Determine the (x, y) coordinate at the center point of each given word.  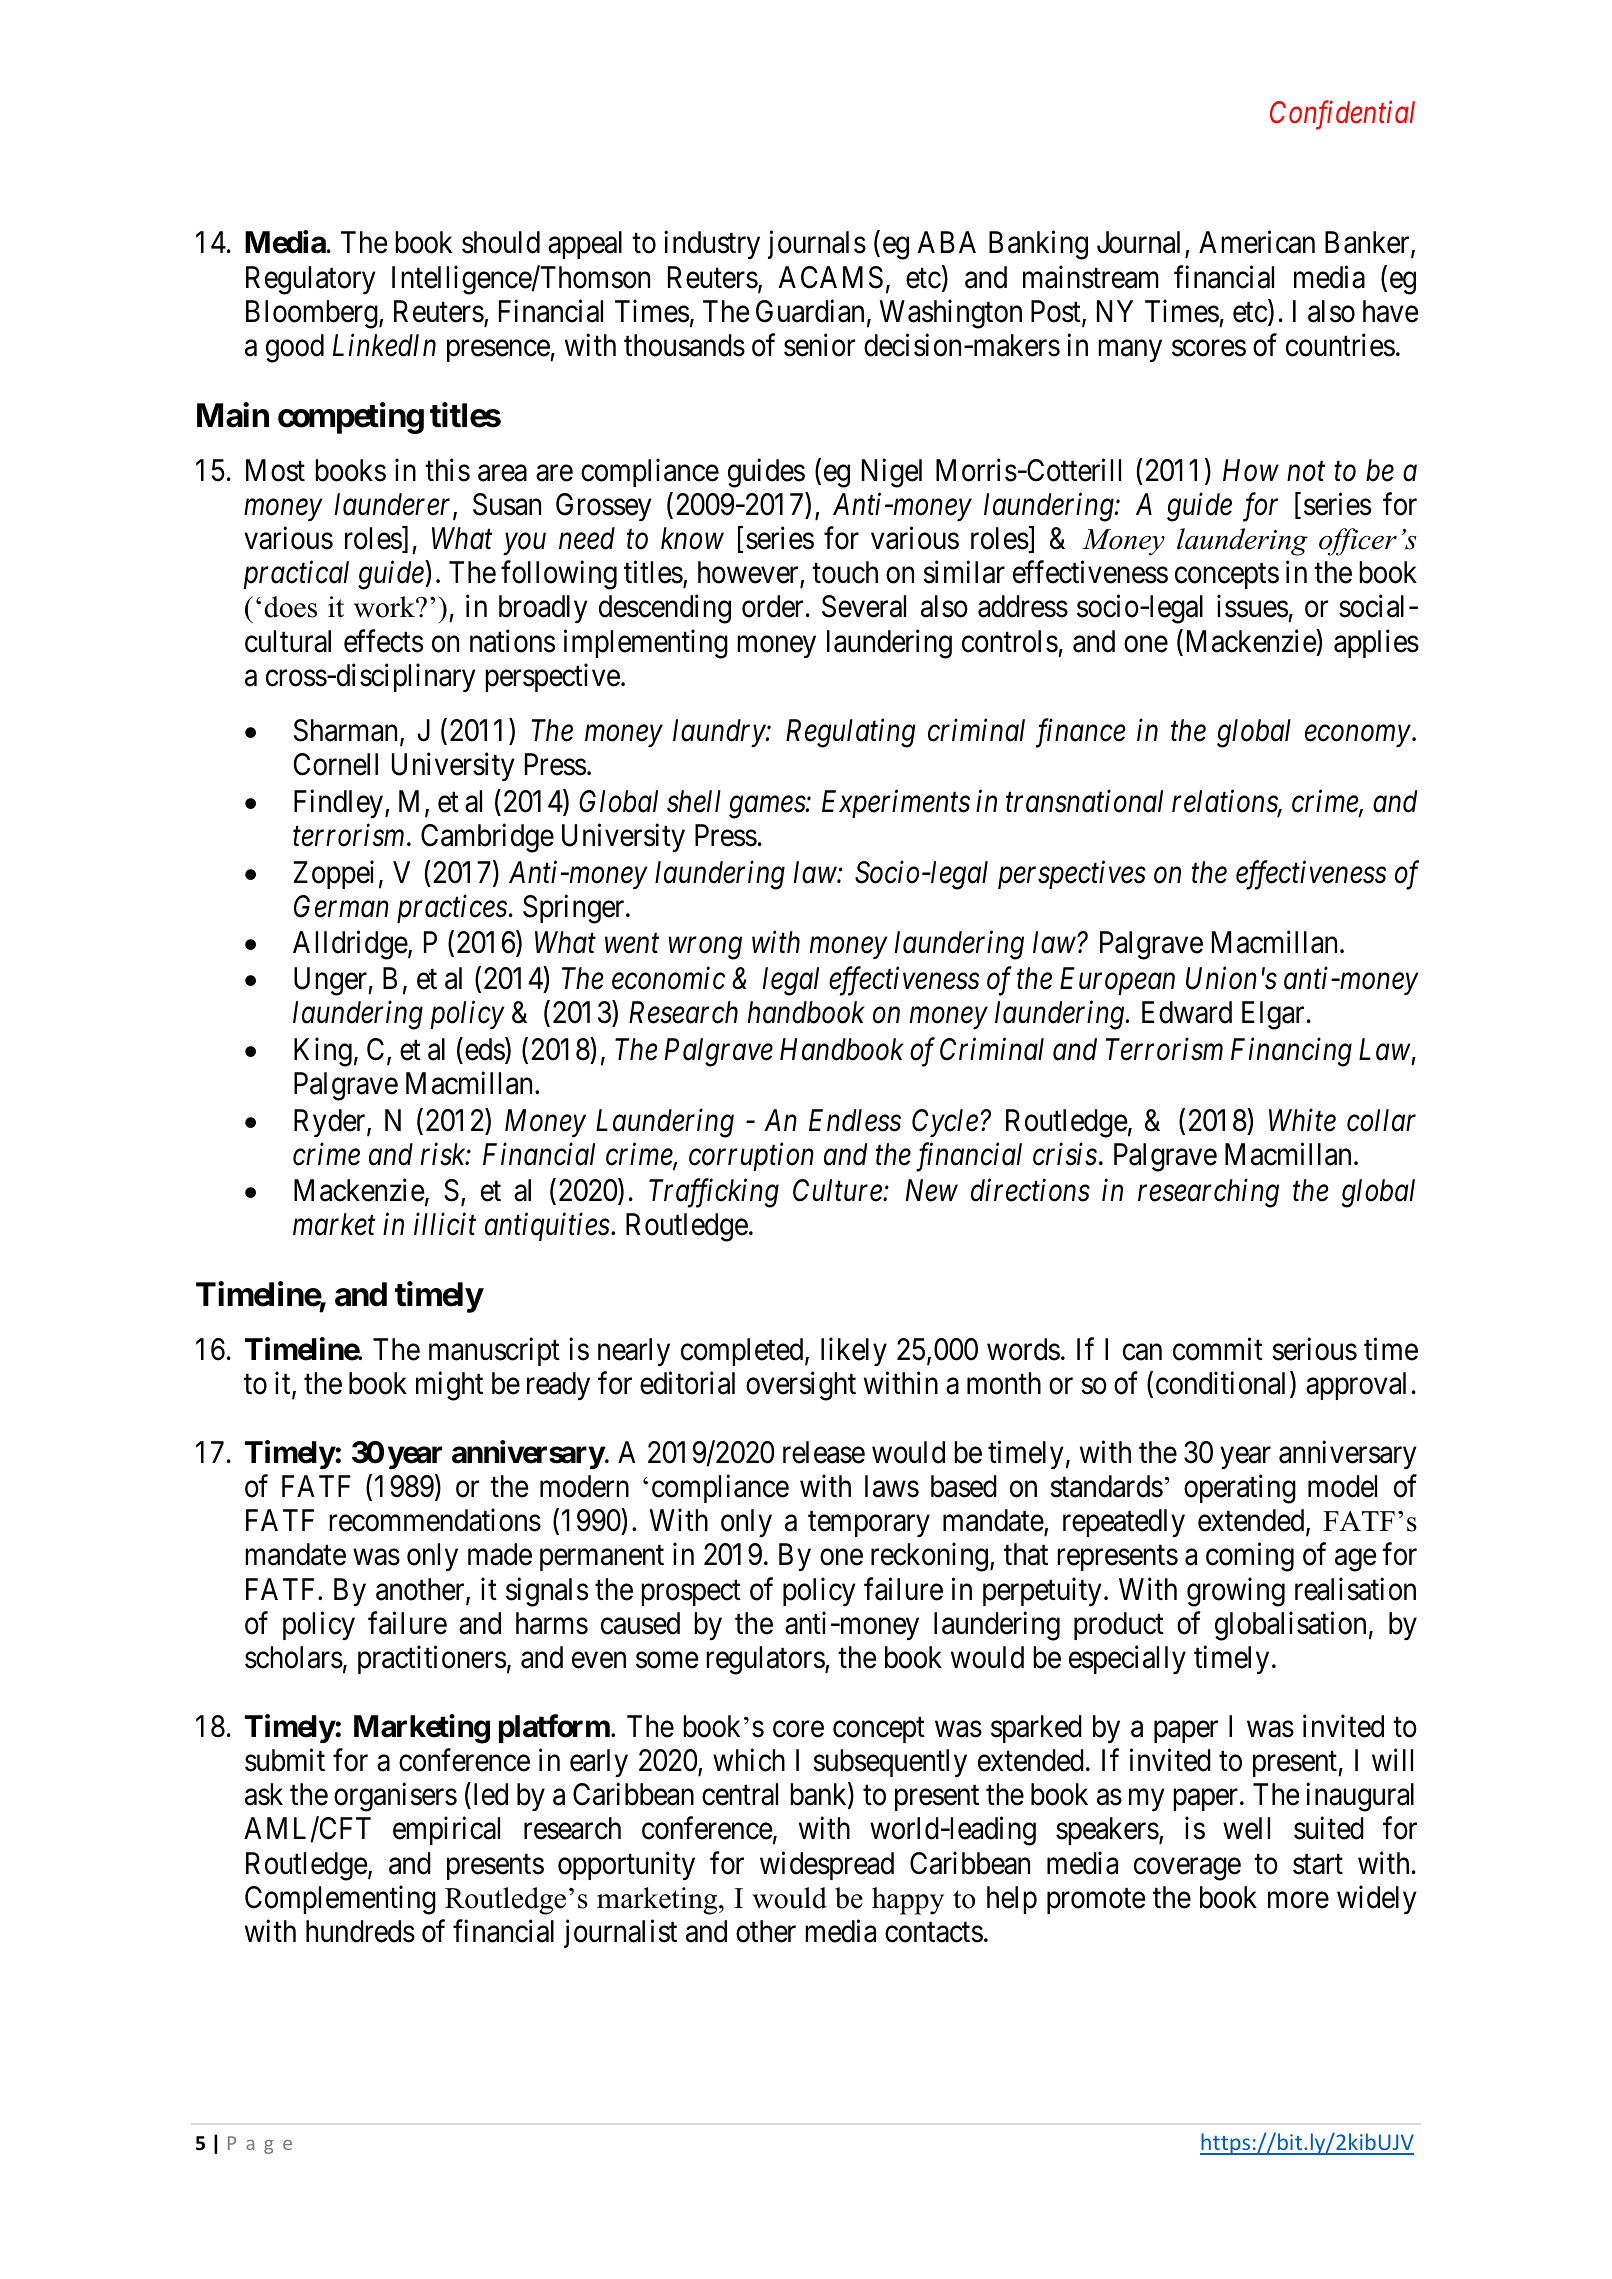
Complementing (340, 1900)
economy (1357, 736)
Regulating (851, 733)
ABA (947, 242)
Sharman (347, 732)
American (1257, 242)
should (501, 242)
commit (1218, 1349)
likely (854, 1352)
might (449, 1386)
